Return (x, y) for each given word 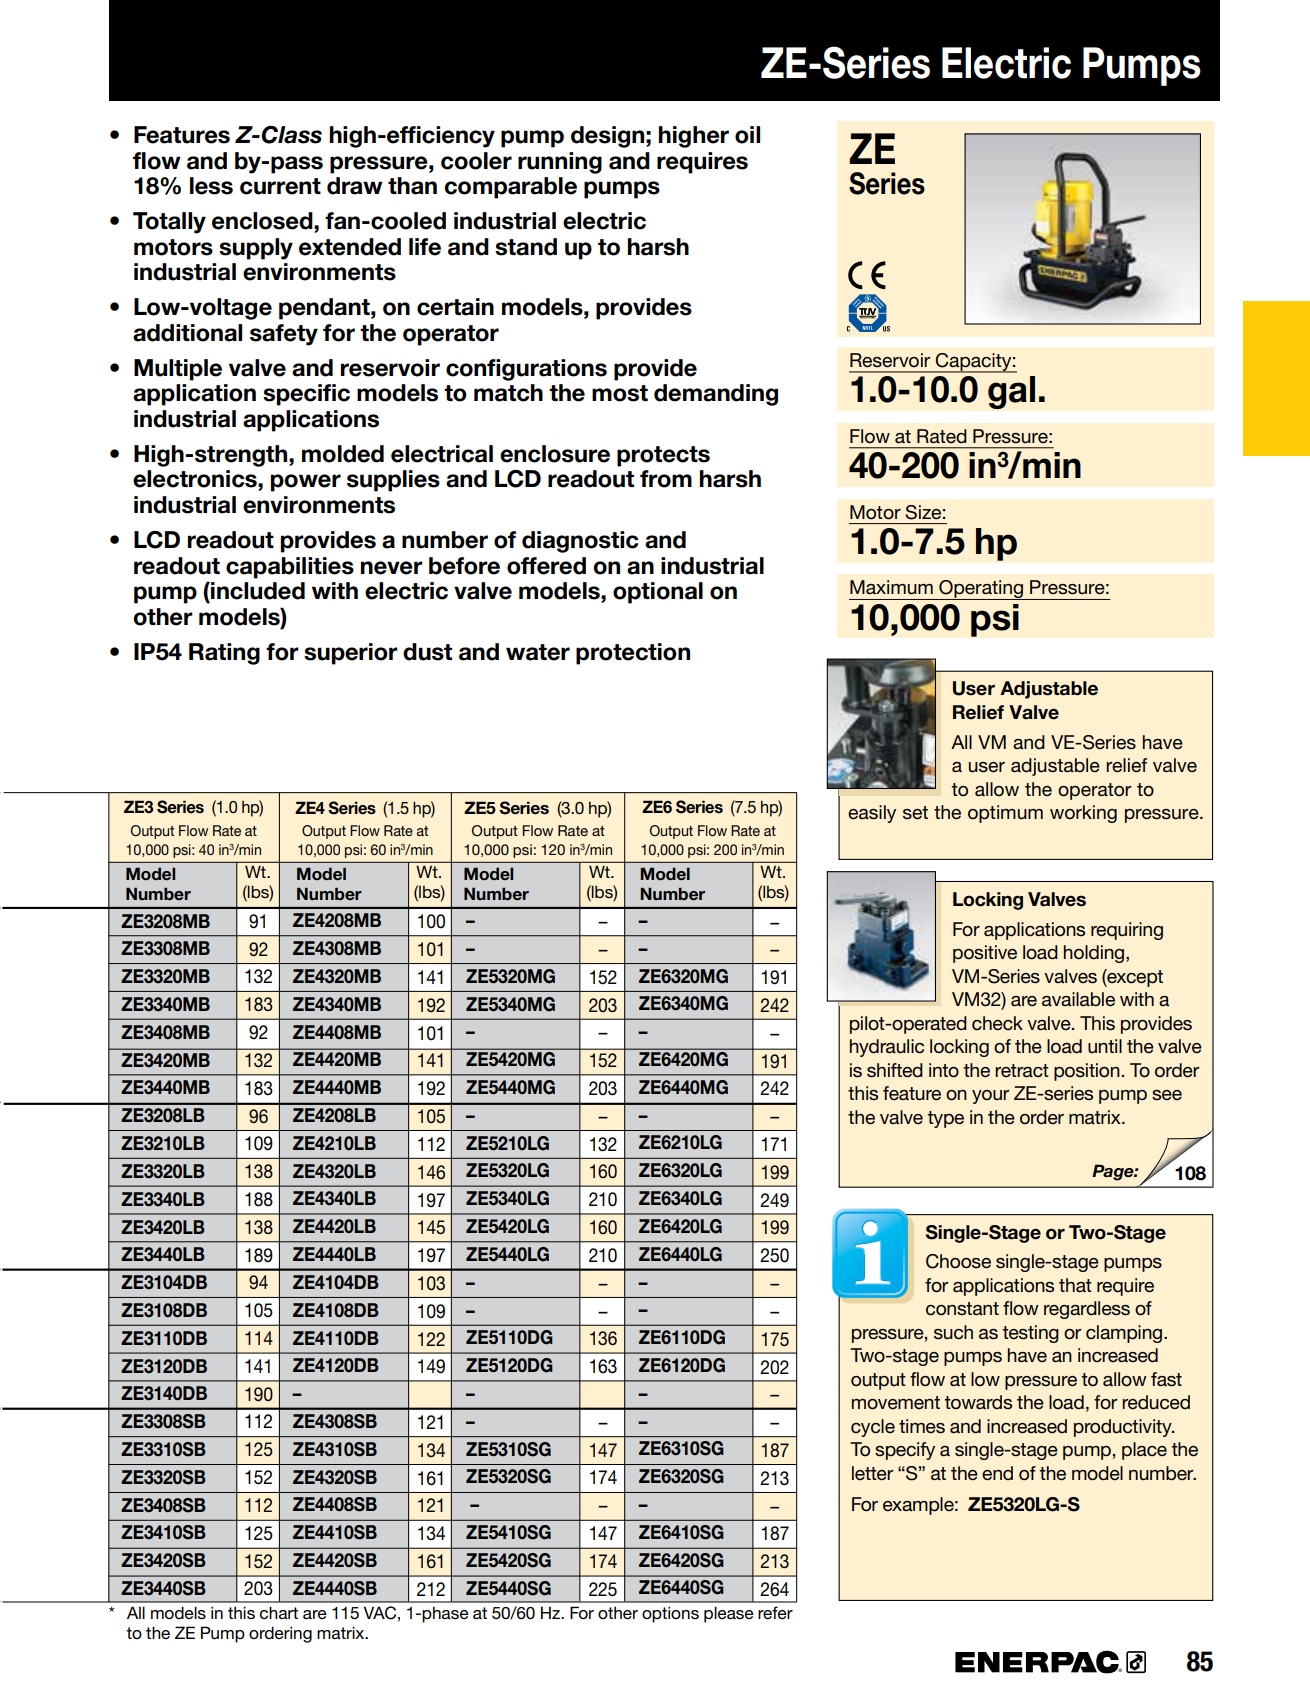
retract (1022, 1071)
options (670, 1614)
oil (747, 135)
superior (351, 654)
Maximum (891, 587)
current (280, 186)
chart (279, 1613)
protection (633, 654)
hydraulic (887, 1048)
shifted (895, 1070)
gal (1011, 392)
